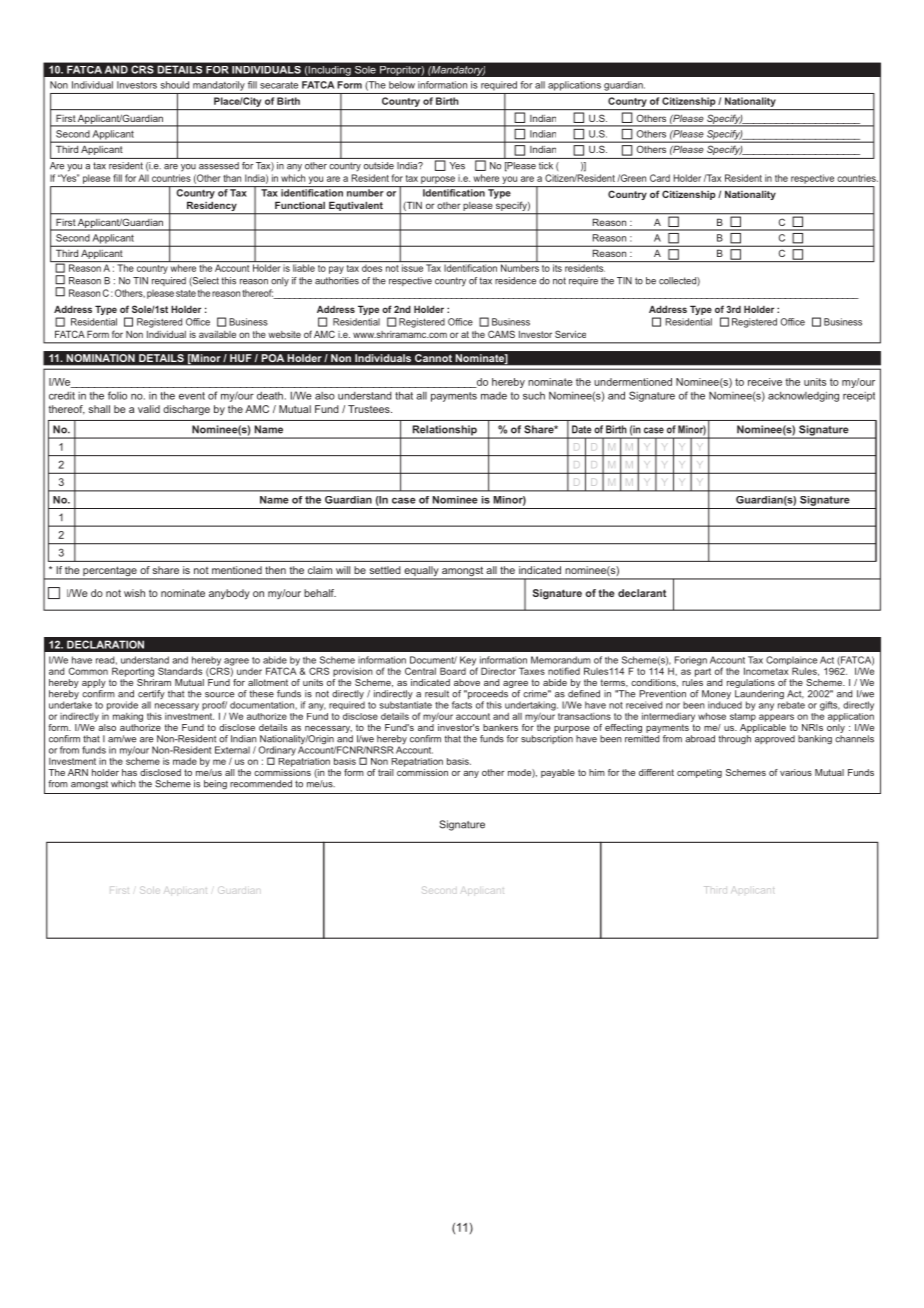  What do you see at coordinates (660, 178) in the document?
I see `Card` at bounding box center [660, 178].
